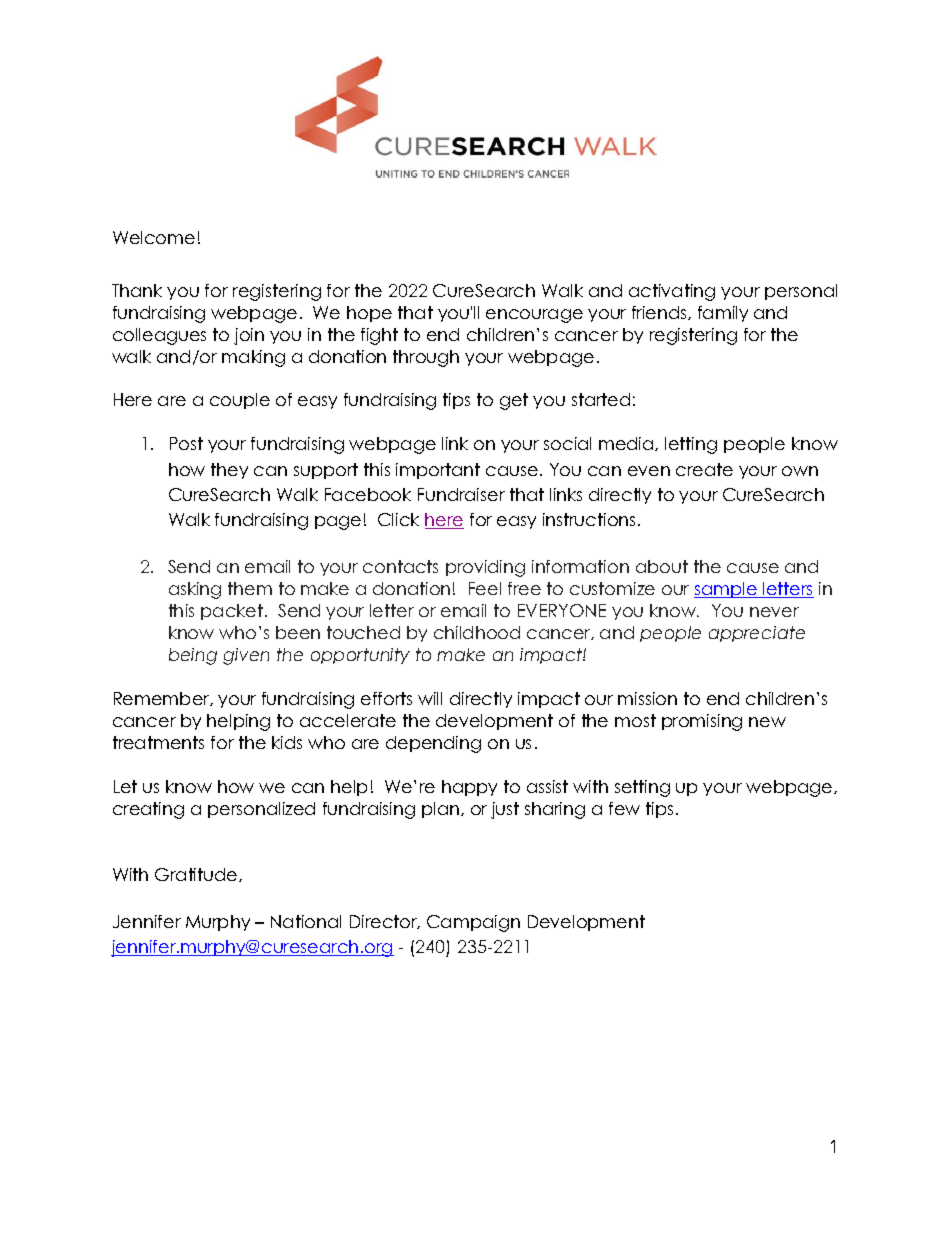 The width and height of the screenshot is (952, 1233). What do you see at coordinates (229, 471) in the screenshot?
I see `they` at bounding box center [229, 471].
